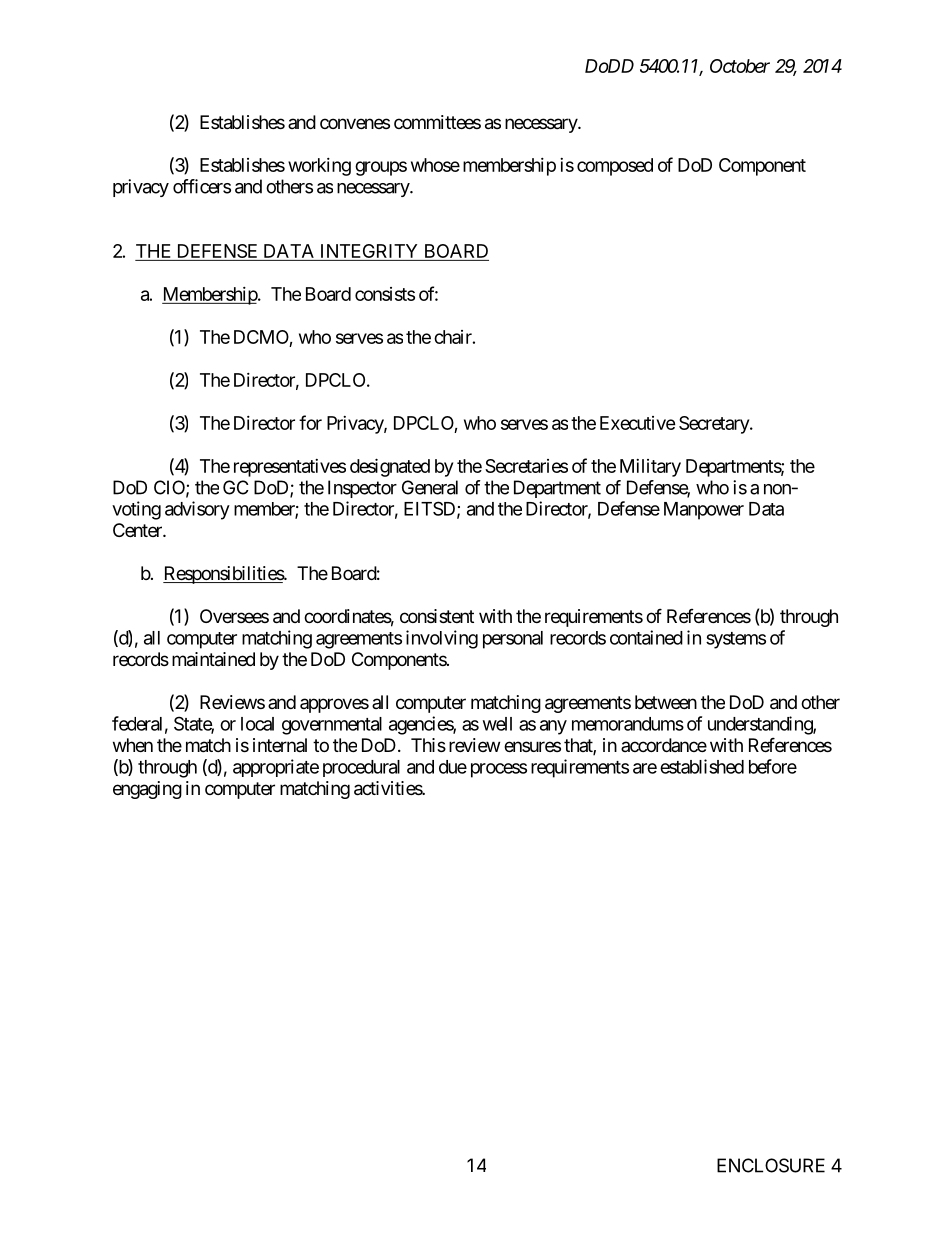 The height and width of the document is (1233, 952). I want to click on October, so click(740, 66).
